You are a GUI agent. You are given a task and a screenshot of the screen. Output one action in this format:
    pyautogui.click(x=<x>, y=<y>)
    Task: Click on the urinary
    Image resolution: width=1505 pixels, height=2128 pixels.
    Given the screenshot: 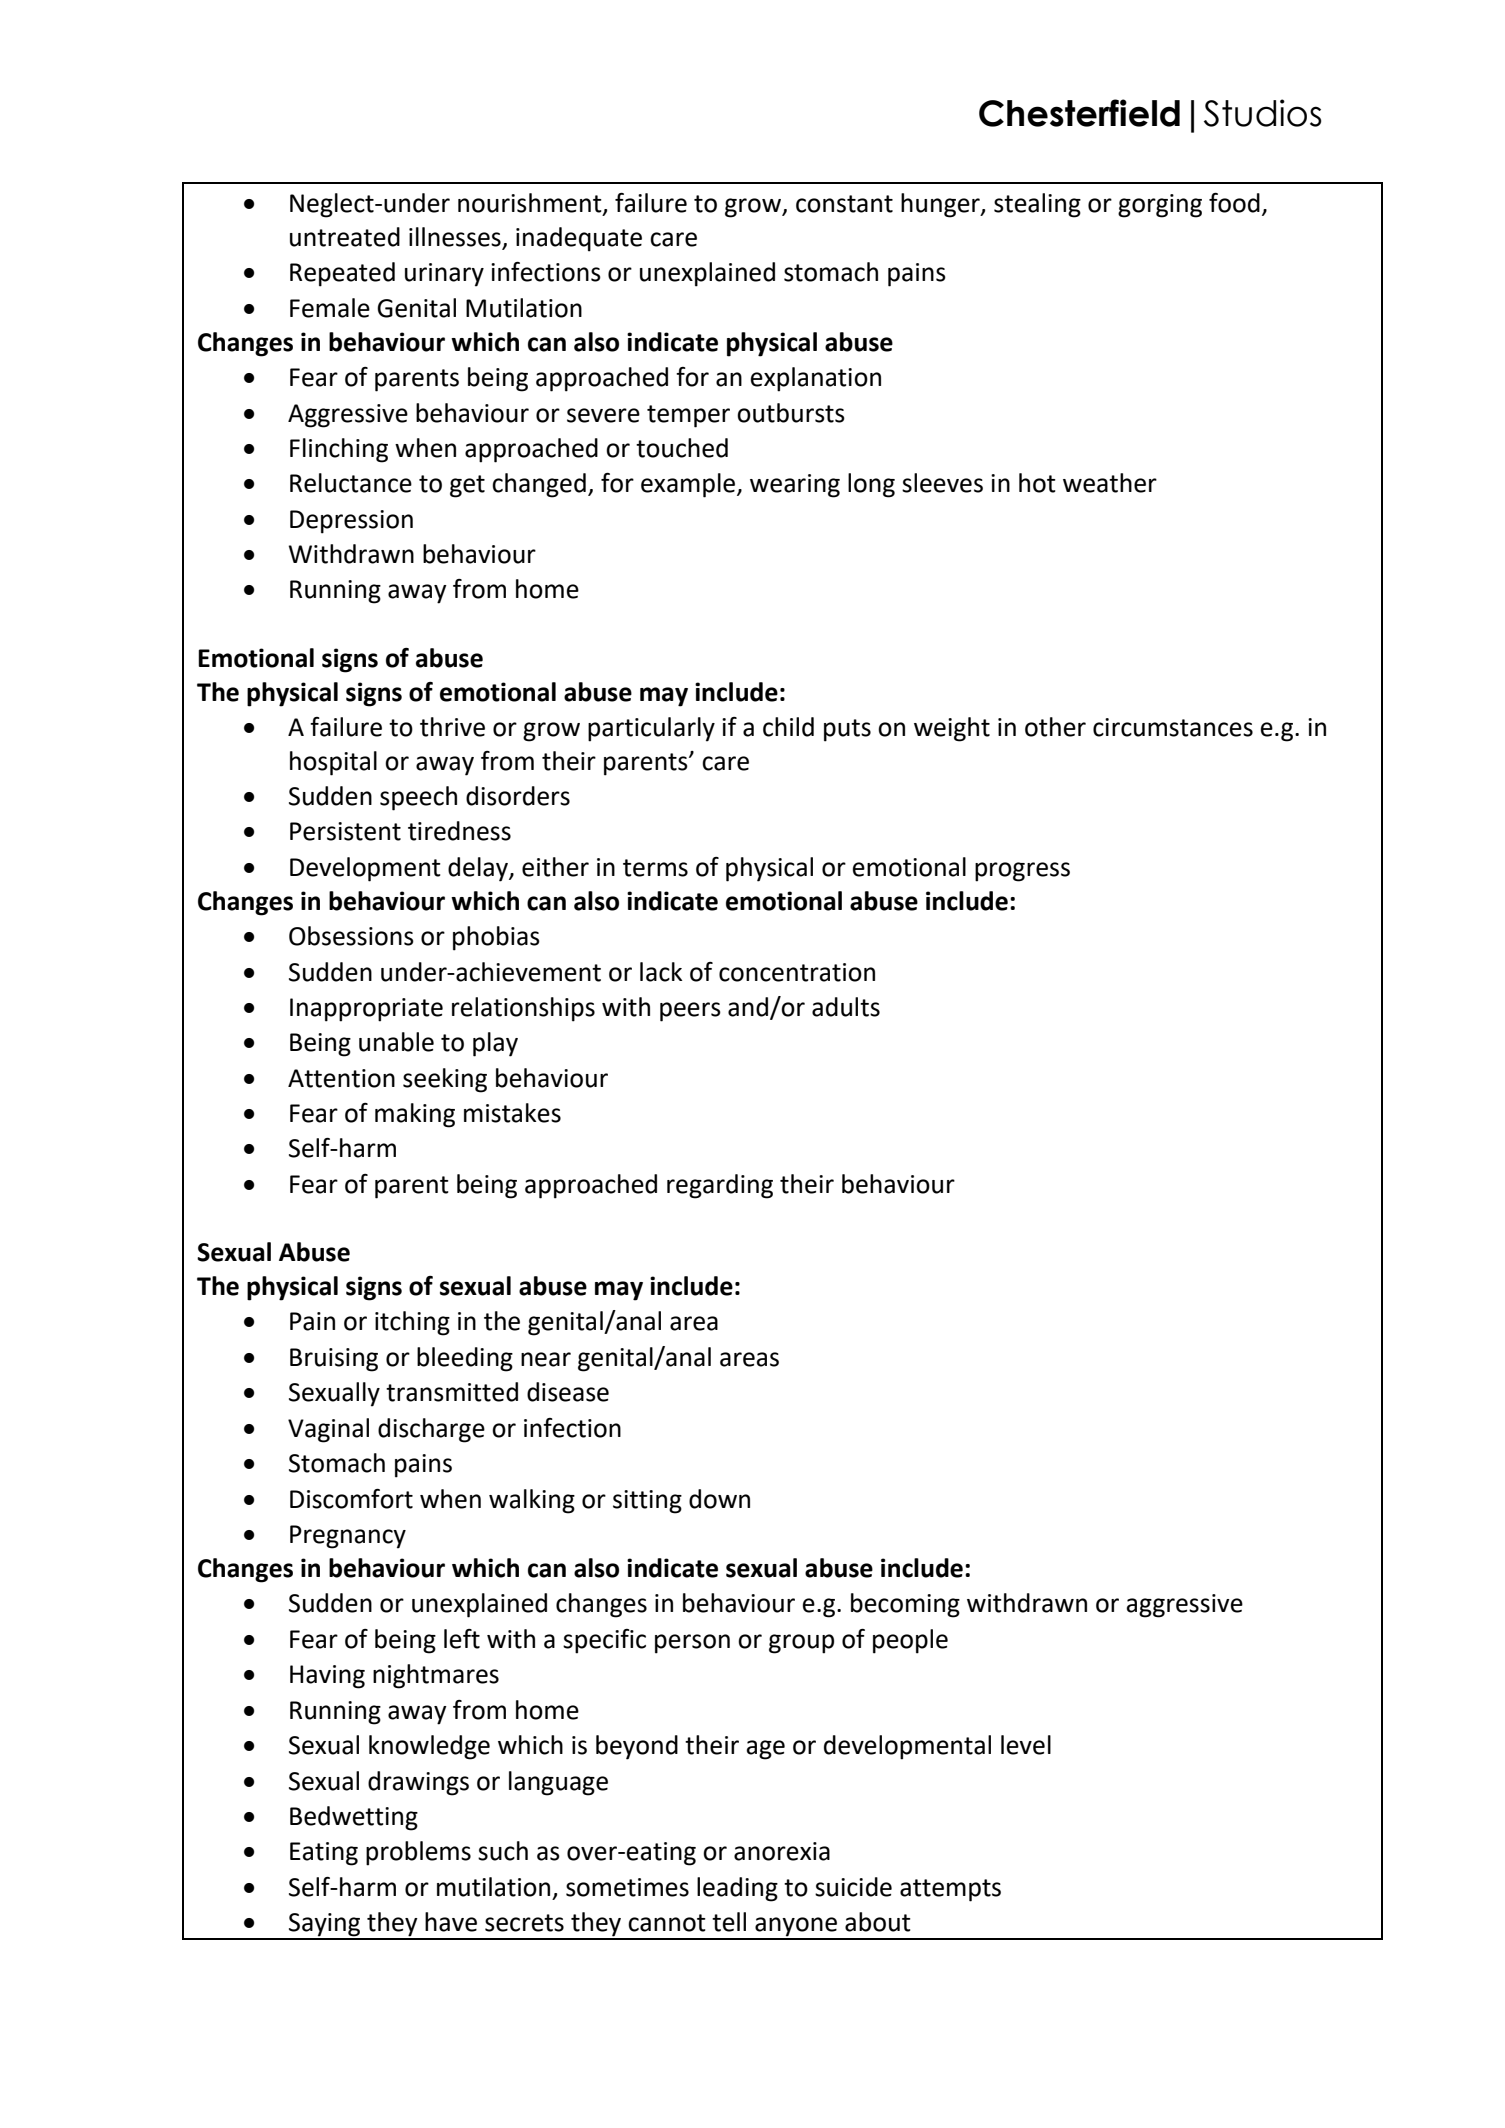 What is the action you would take?
    pyautogui.click(x=444, y=275)
